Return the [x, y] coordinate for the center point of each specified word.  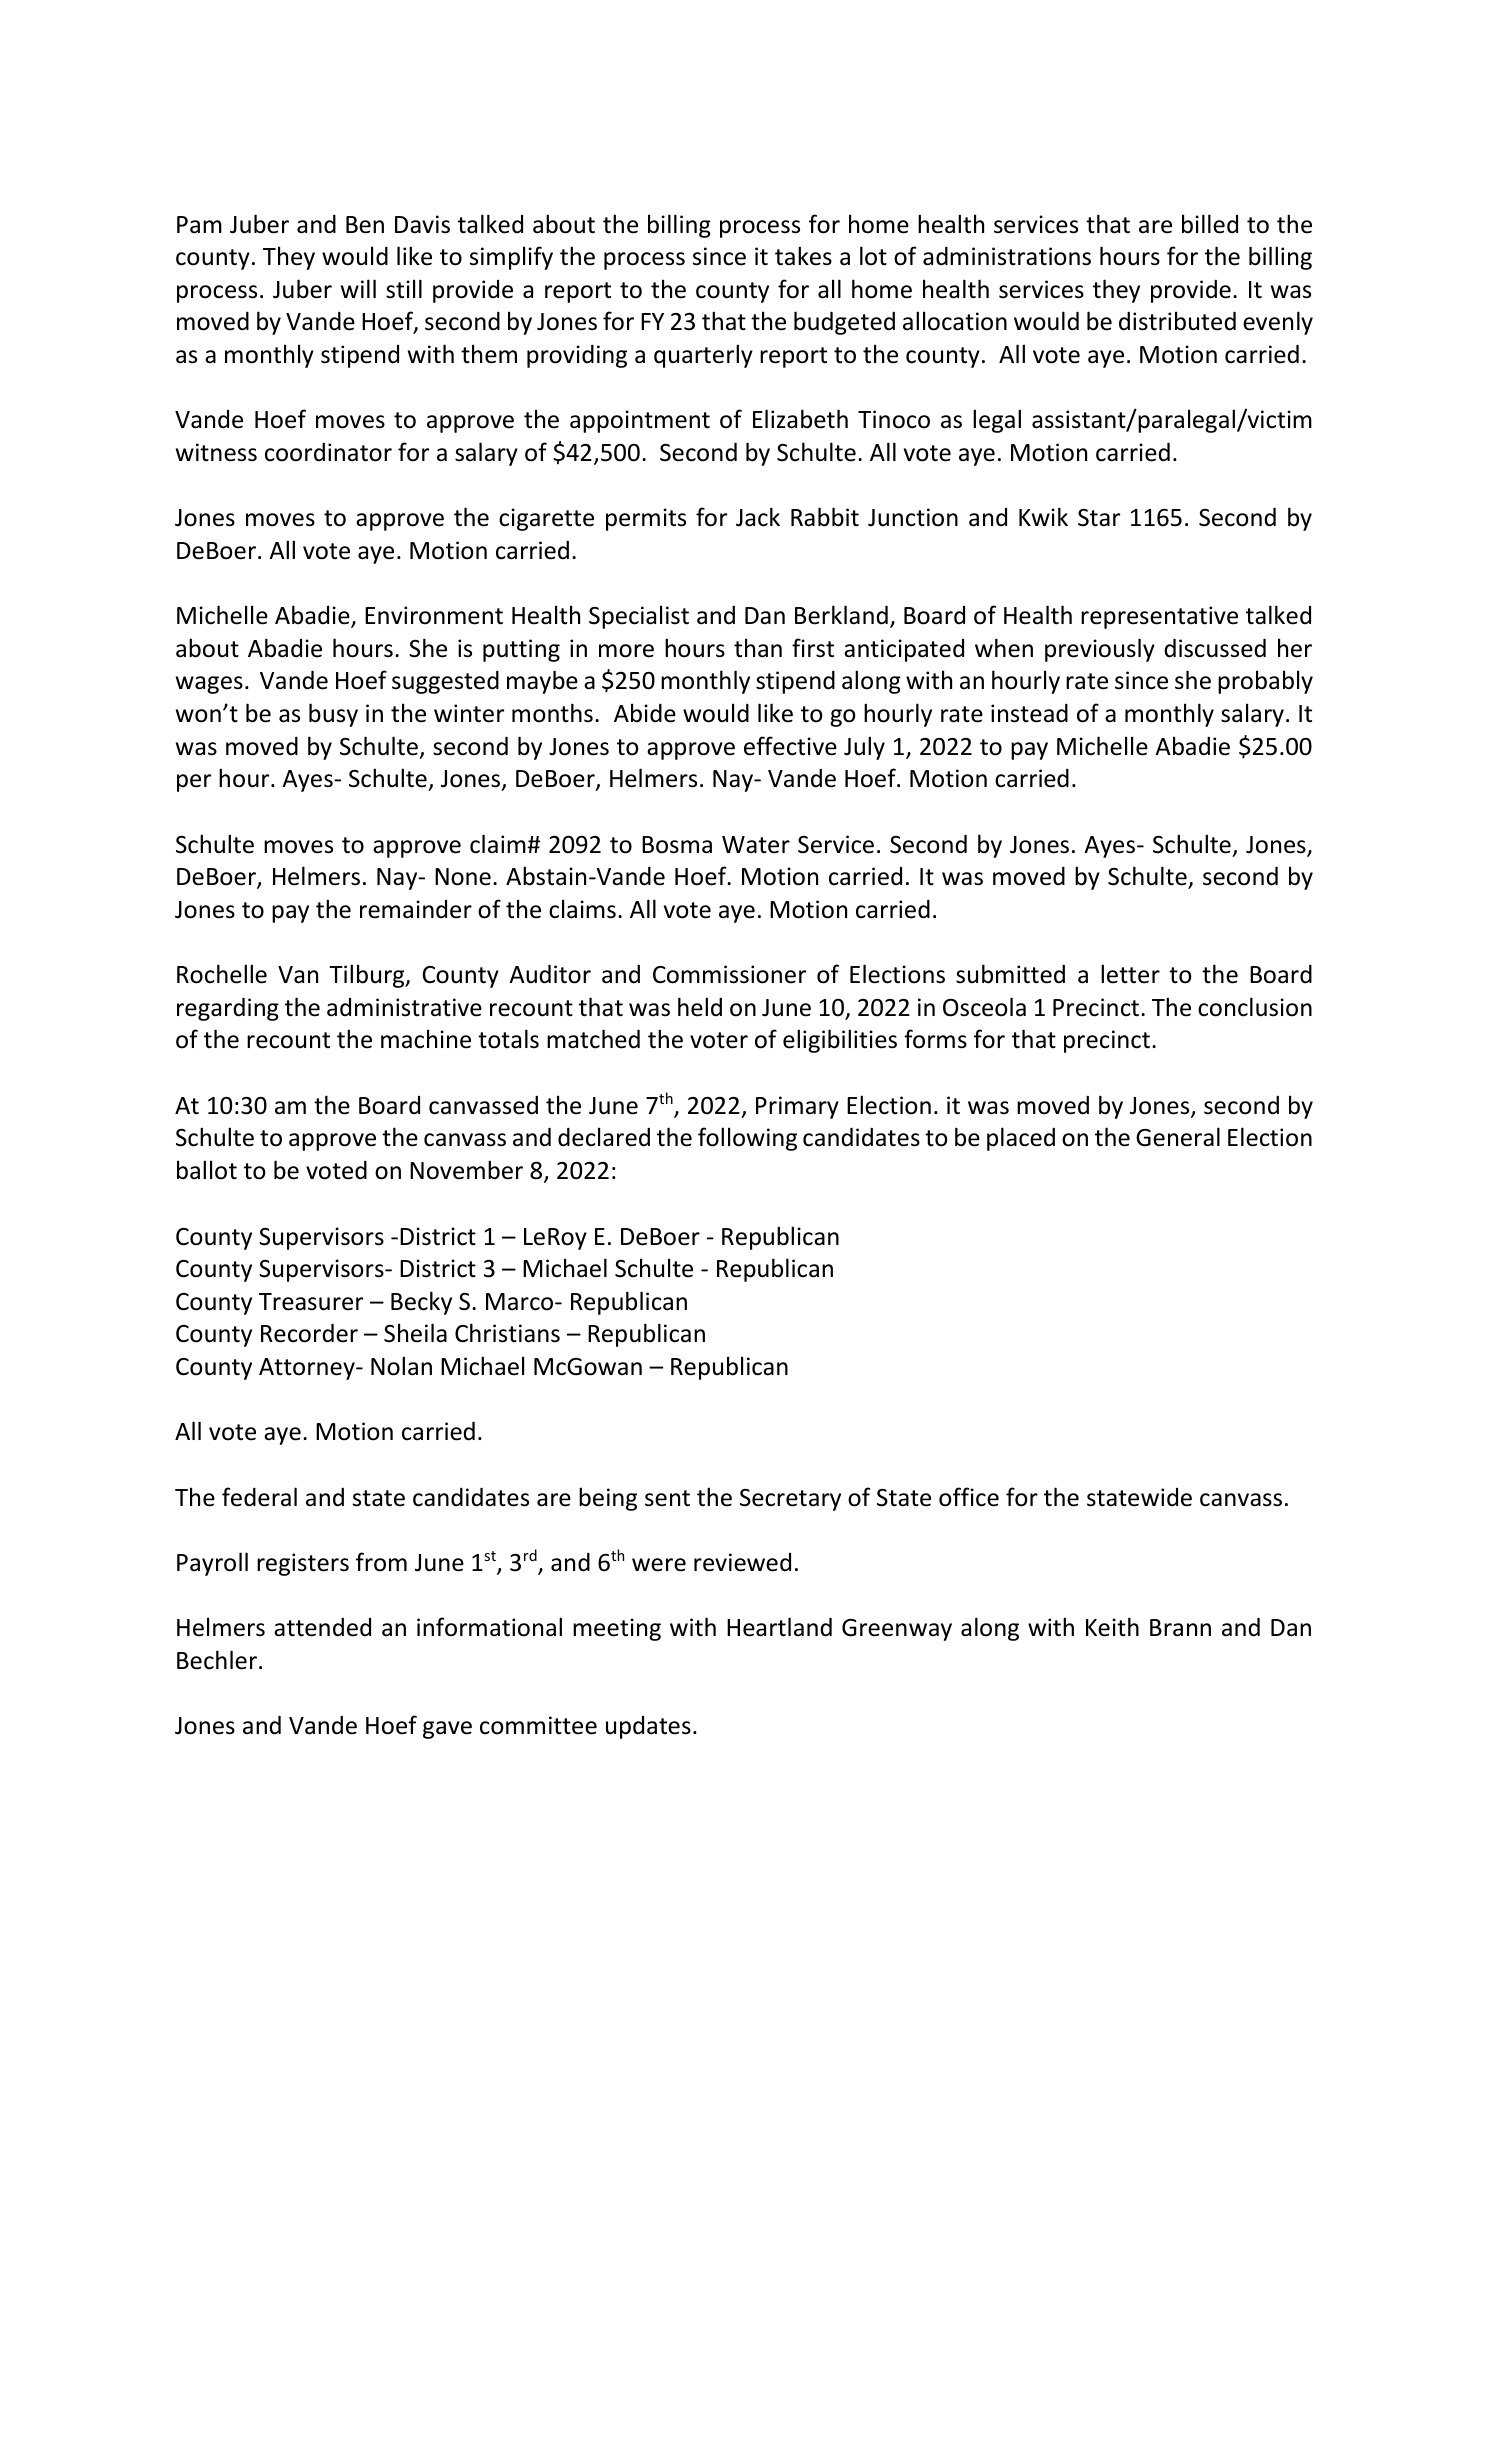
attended [322, 1627]
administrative [404, 1007]
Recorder [309, 1333]
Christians [507, 1333]
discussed [1215, 648]
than [758, 648]
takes [803, 256]
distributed [1177, 321]
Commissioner [729, 974]
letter [1130, 974]
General [1178, 1137]
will [358, 288]
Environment [434, 615]
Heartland [779, 1627]
